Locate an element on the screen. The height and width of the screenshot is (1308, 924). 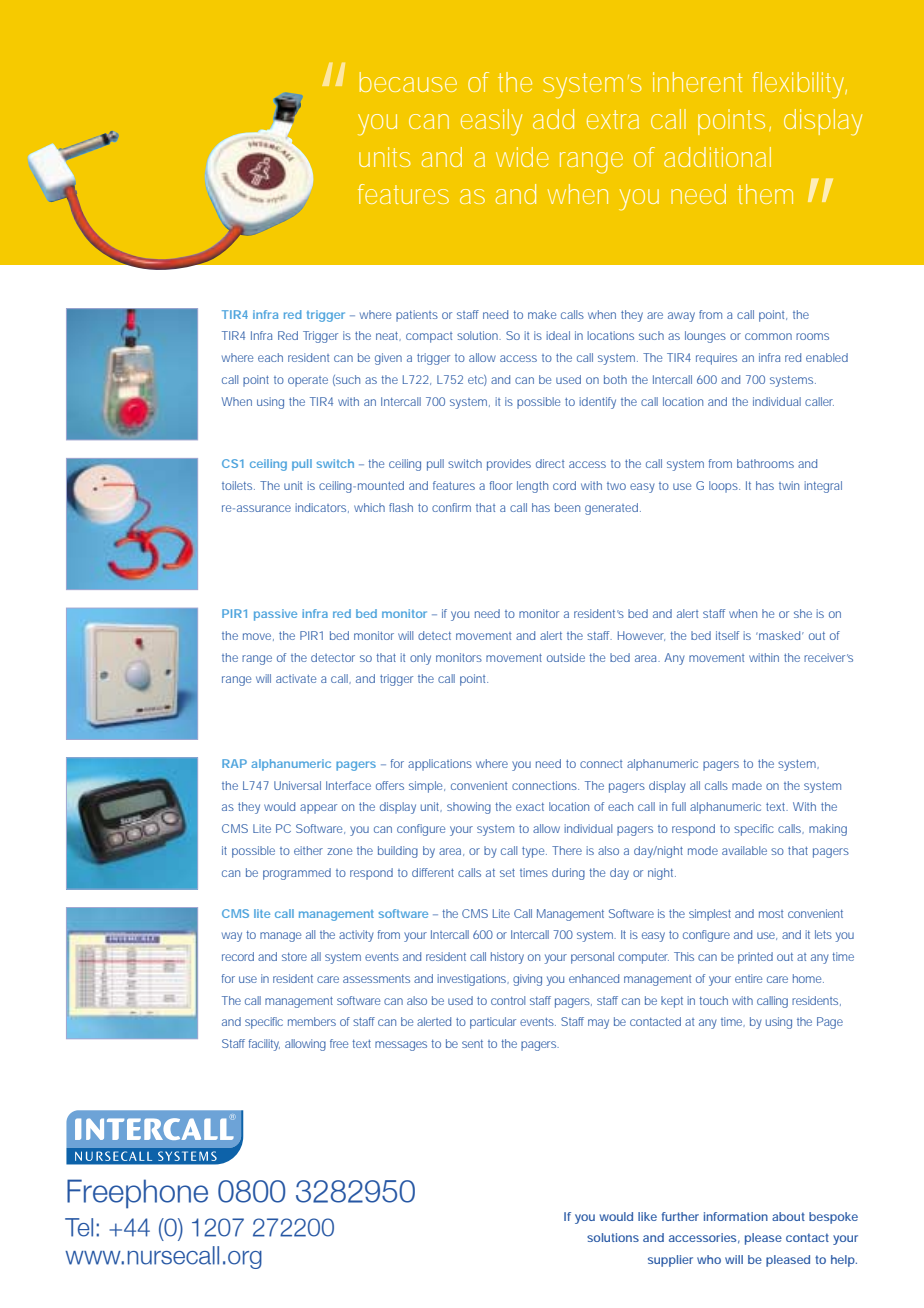
activate is located at coordinates (296, 678).
